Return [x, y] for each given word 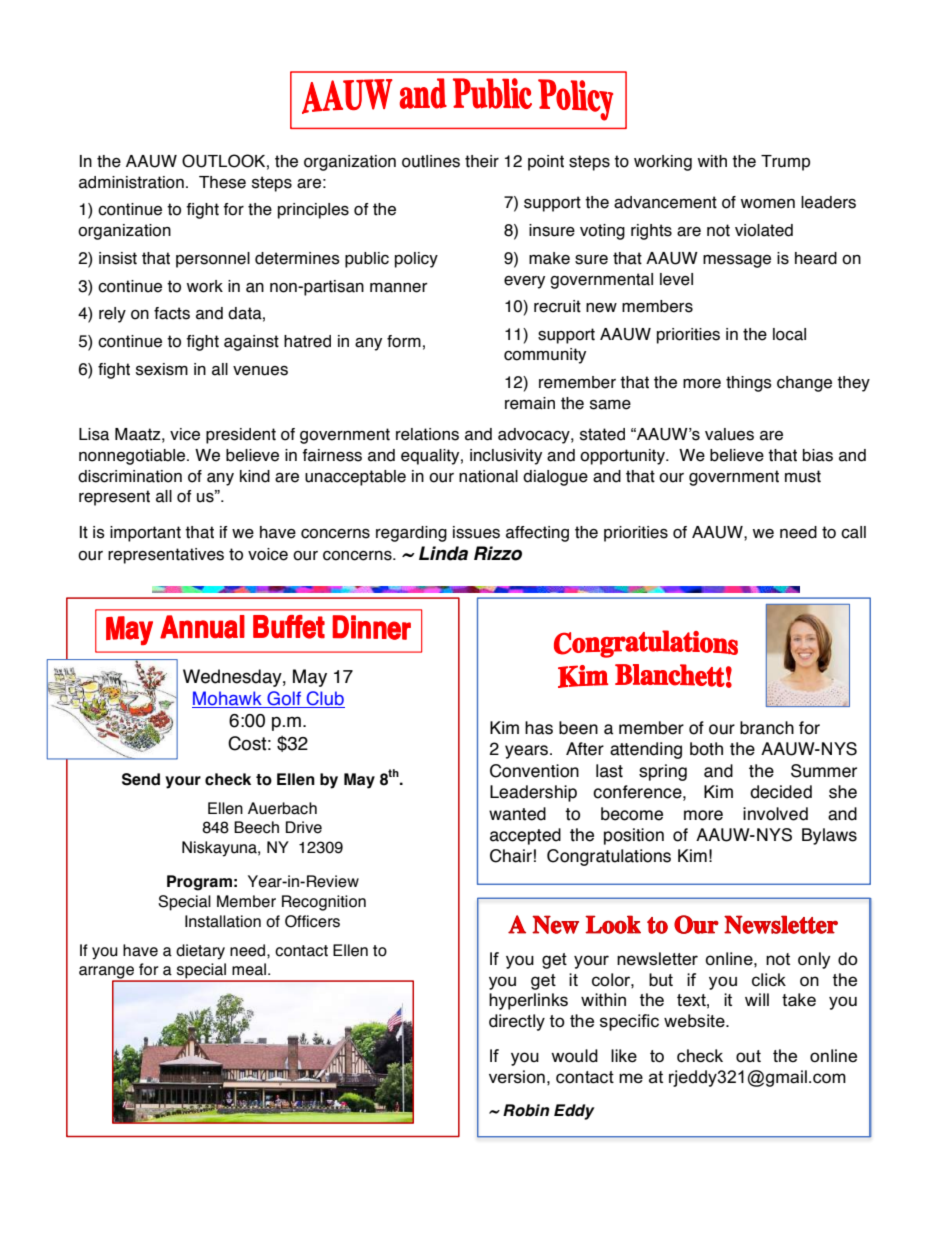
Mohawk [228, 699]
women [768, 204]
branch [767, 728]
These [222, 182]
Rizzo [498, 553]
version [517, 1077]
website [695, 1021]
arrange [108, 973]
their [482, 161]
